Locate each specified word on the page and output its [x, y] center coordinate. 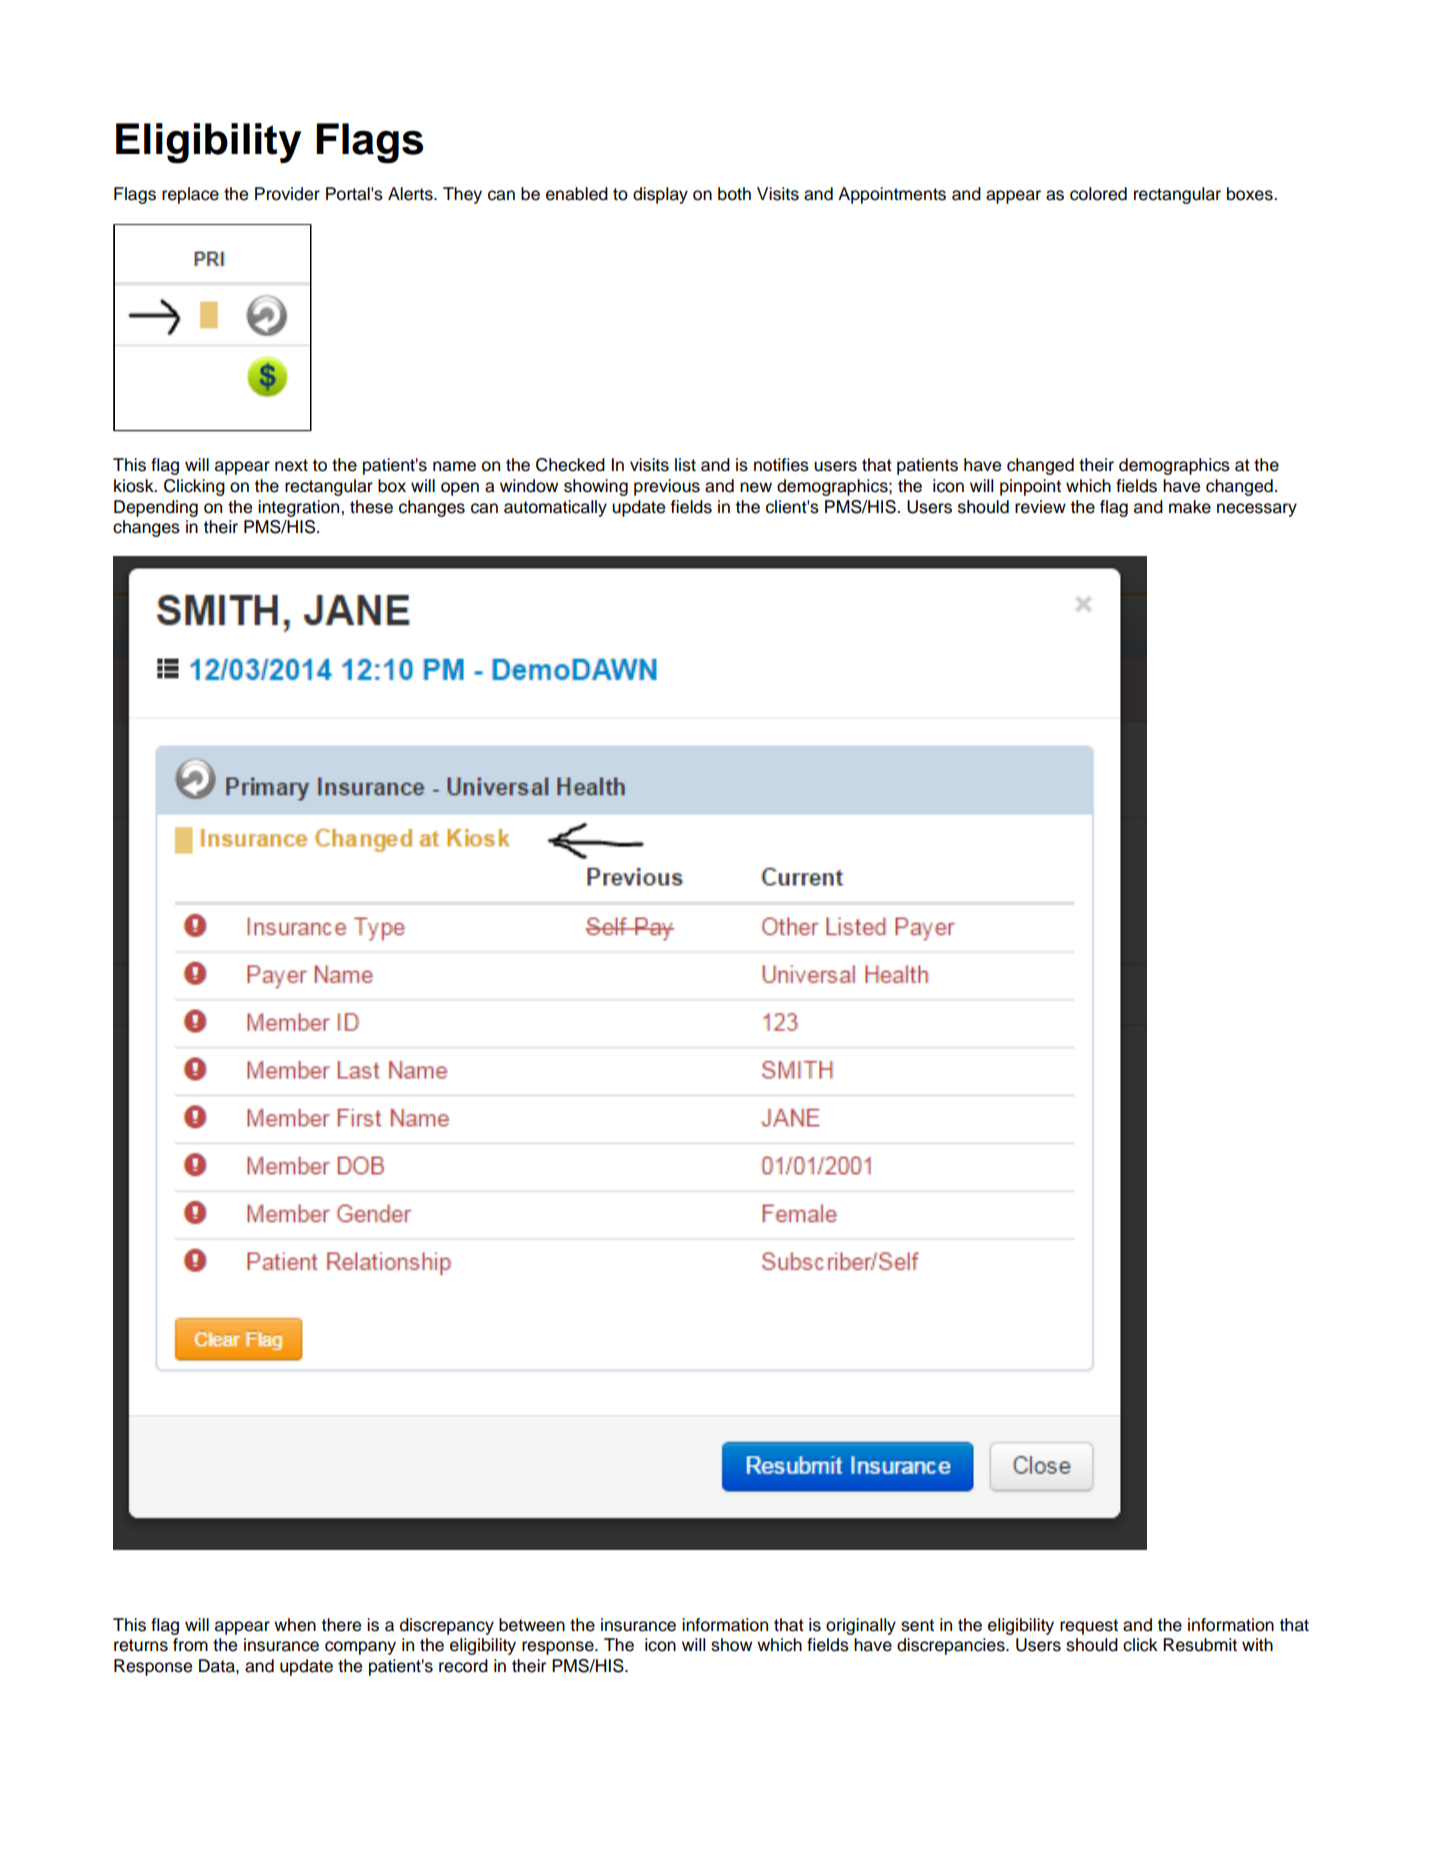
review [1040, 507]
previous [667, 487]
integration [300, 508]
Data [218, 1666]
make [1190, 507]
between [532, 1625]
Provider [287, 194]
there [341, 1625]
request [1089, 1627]
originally [861, 1626]
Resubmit [1200, 1645]
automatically [555, 508]
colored [1098, 194]
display [660, 195]
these [371, 507]
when [295, 1625]
